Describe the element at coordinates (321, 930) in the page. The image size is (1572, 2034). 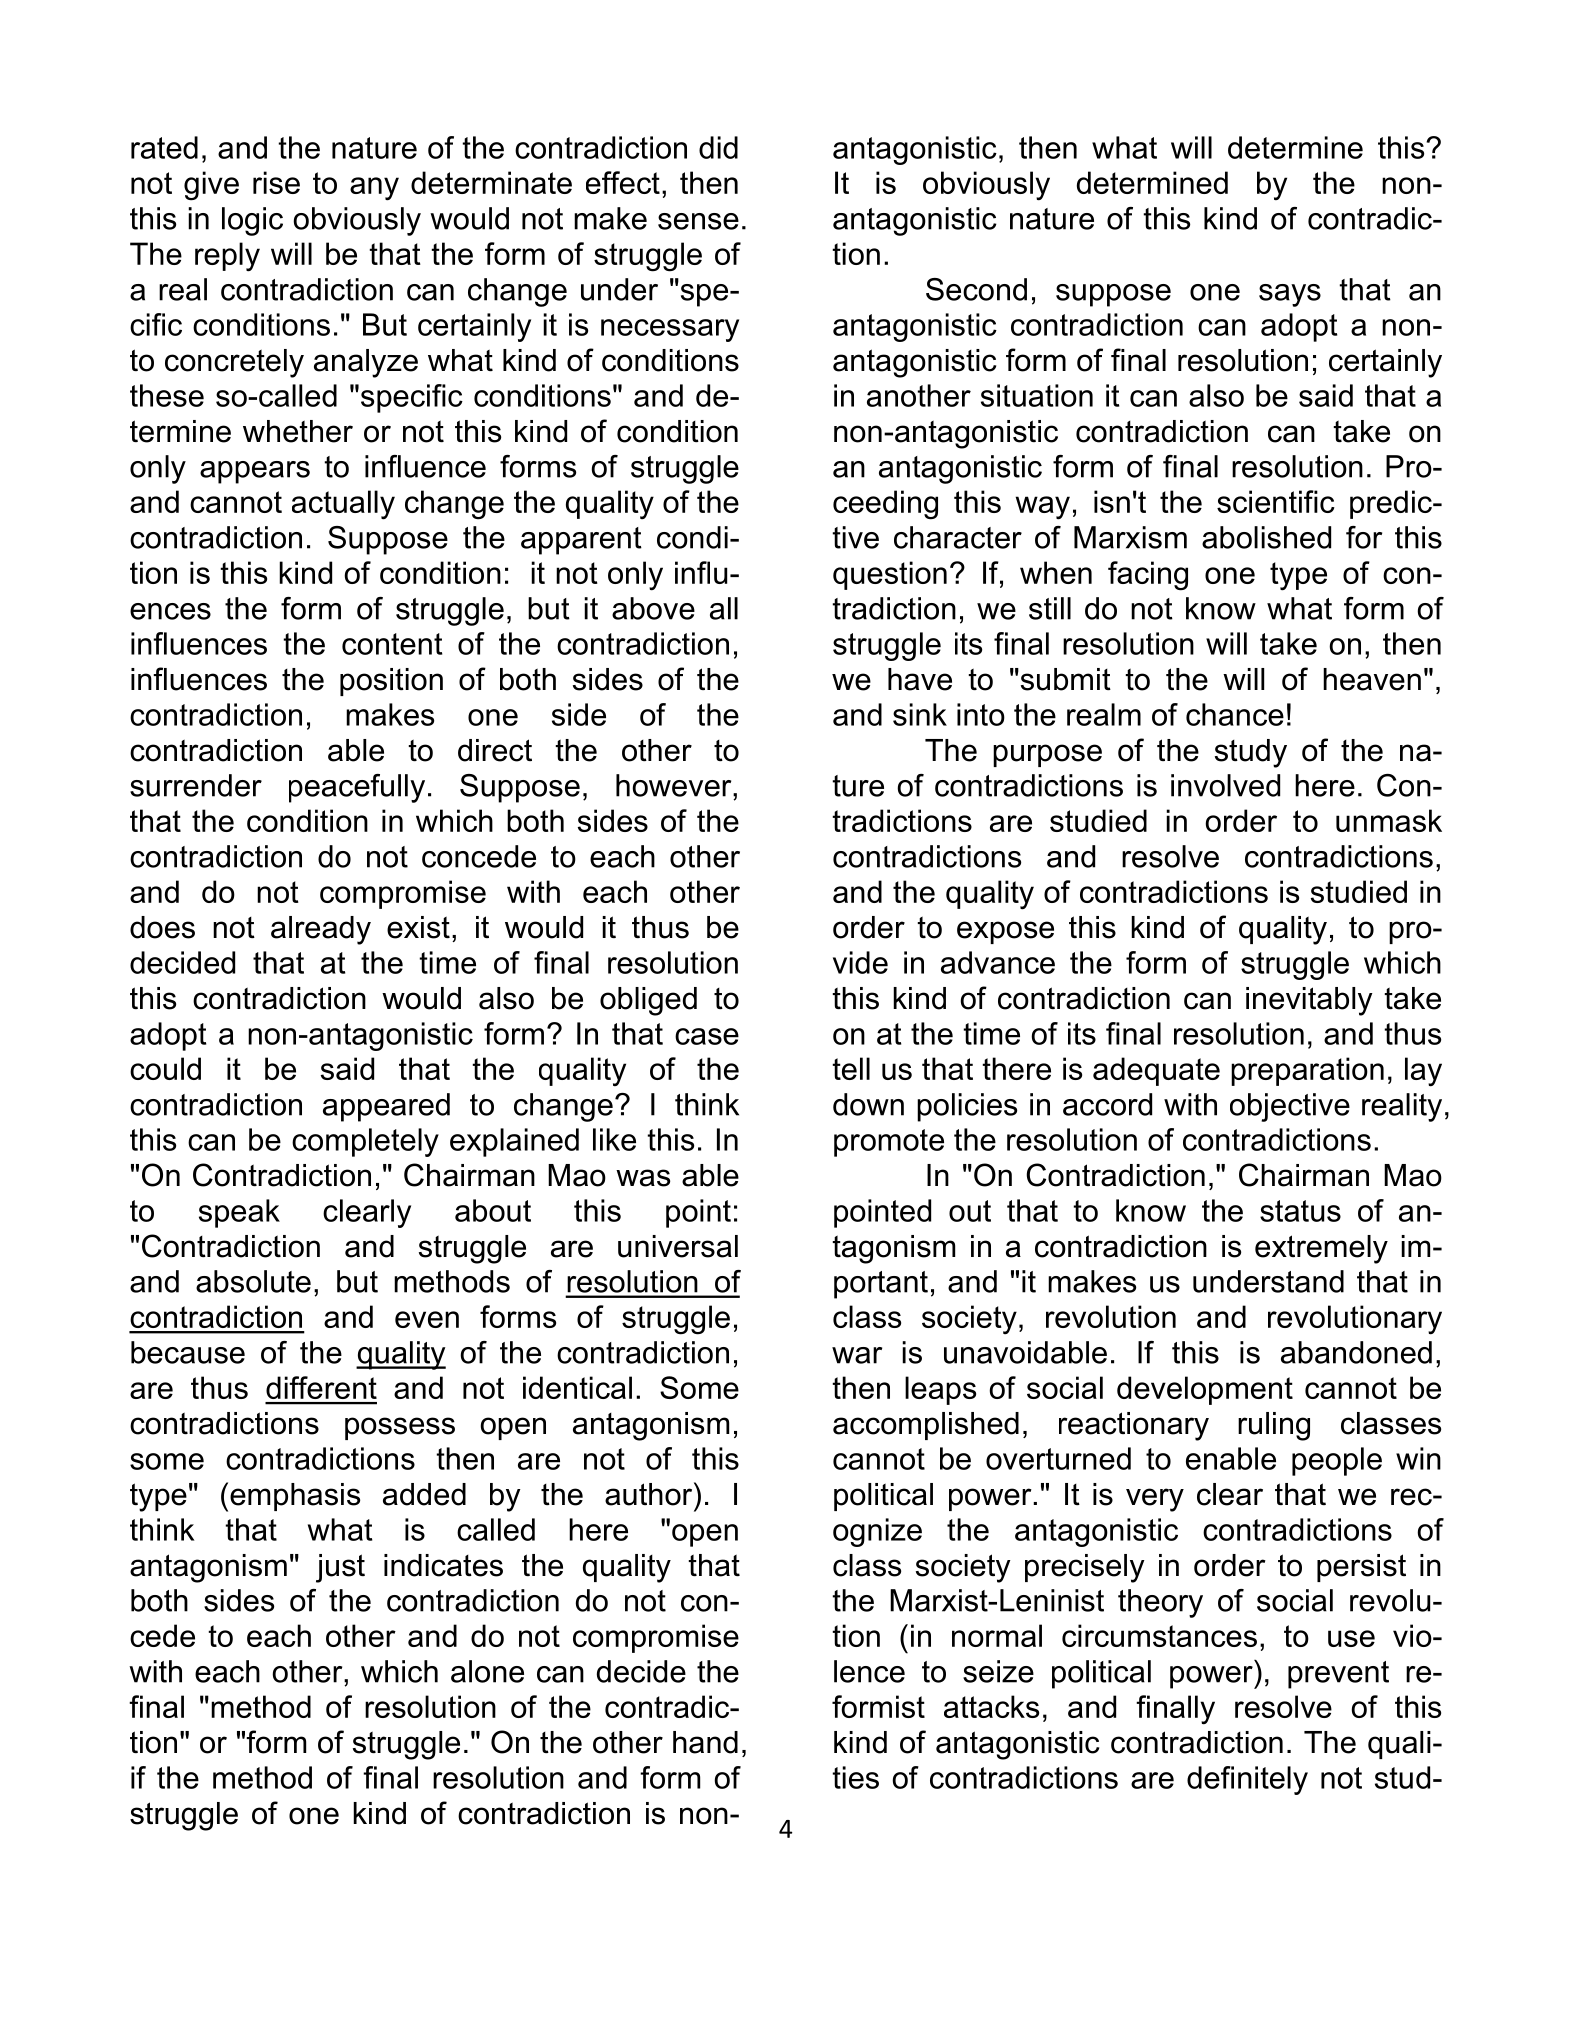
I see `already` at that location.
